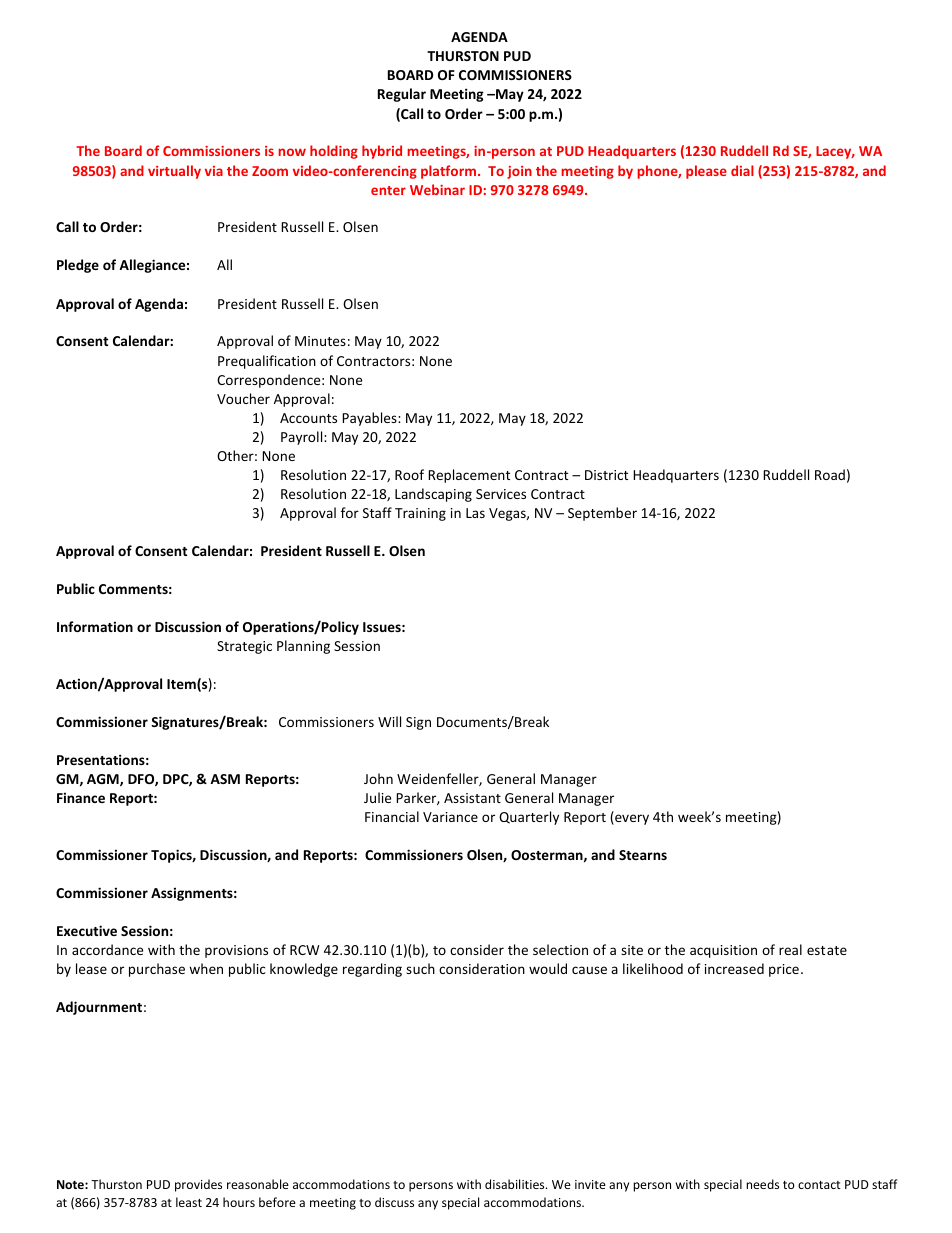 The image size is (952, 1233). What do you see at coordinates (742, 170) in the page?
I see `dial` at bounding box center [742, 170].
